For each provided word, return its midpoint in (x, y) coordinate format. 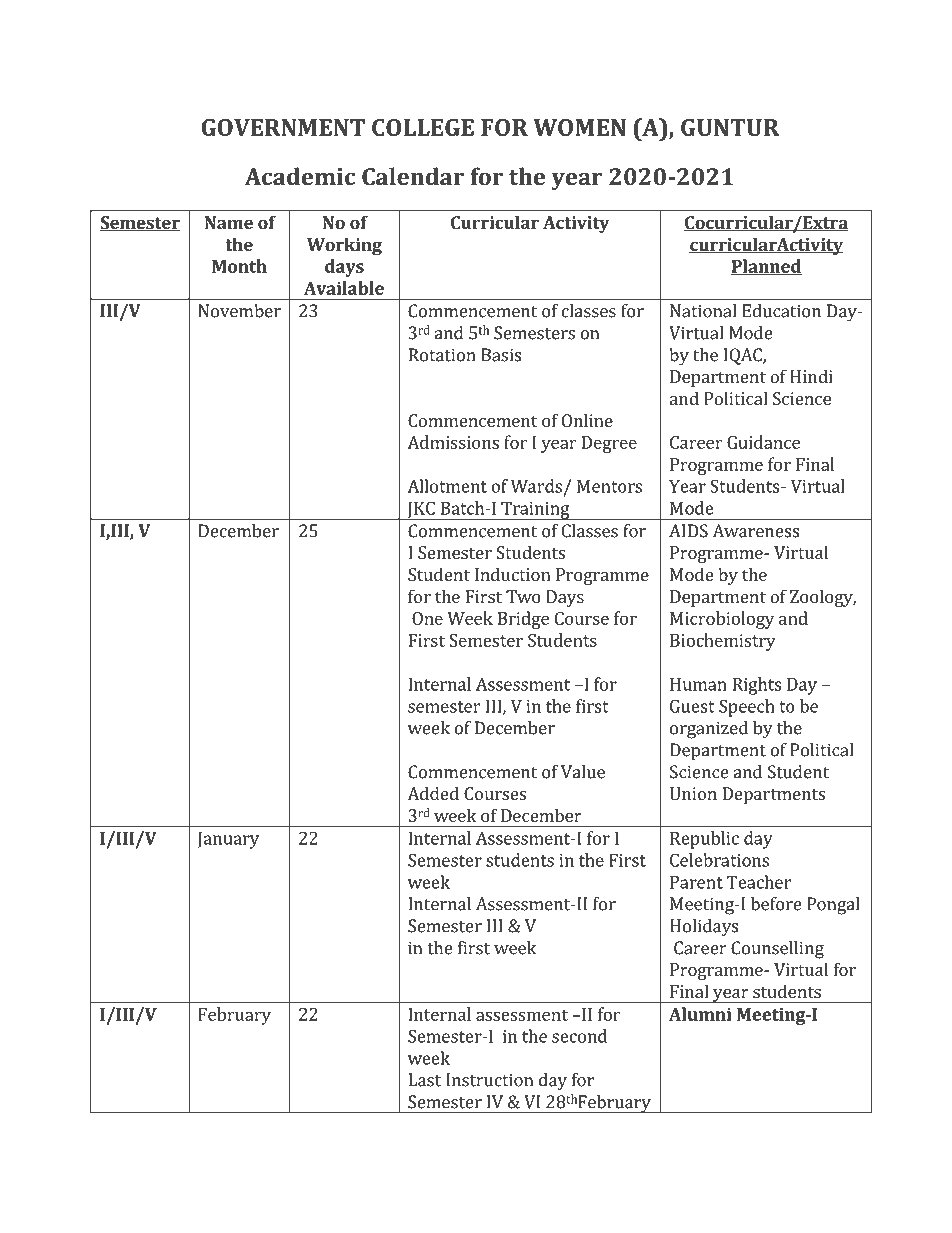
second (579, 1036)
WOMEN (579, 127)
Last (425, 1080)
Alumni (700, 1014)
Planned (766, 267)
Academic (300, 176)
